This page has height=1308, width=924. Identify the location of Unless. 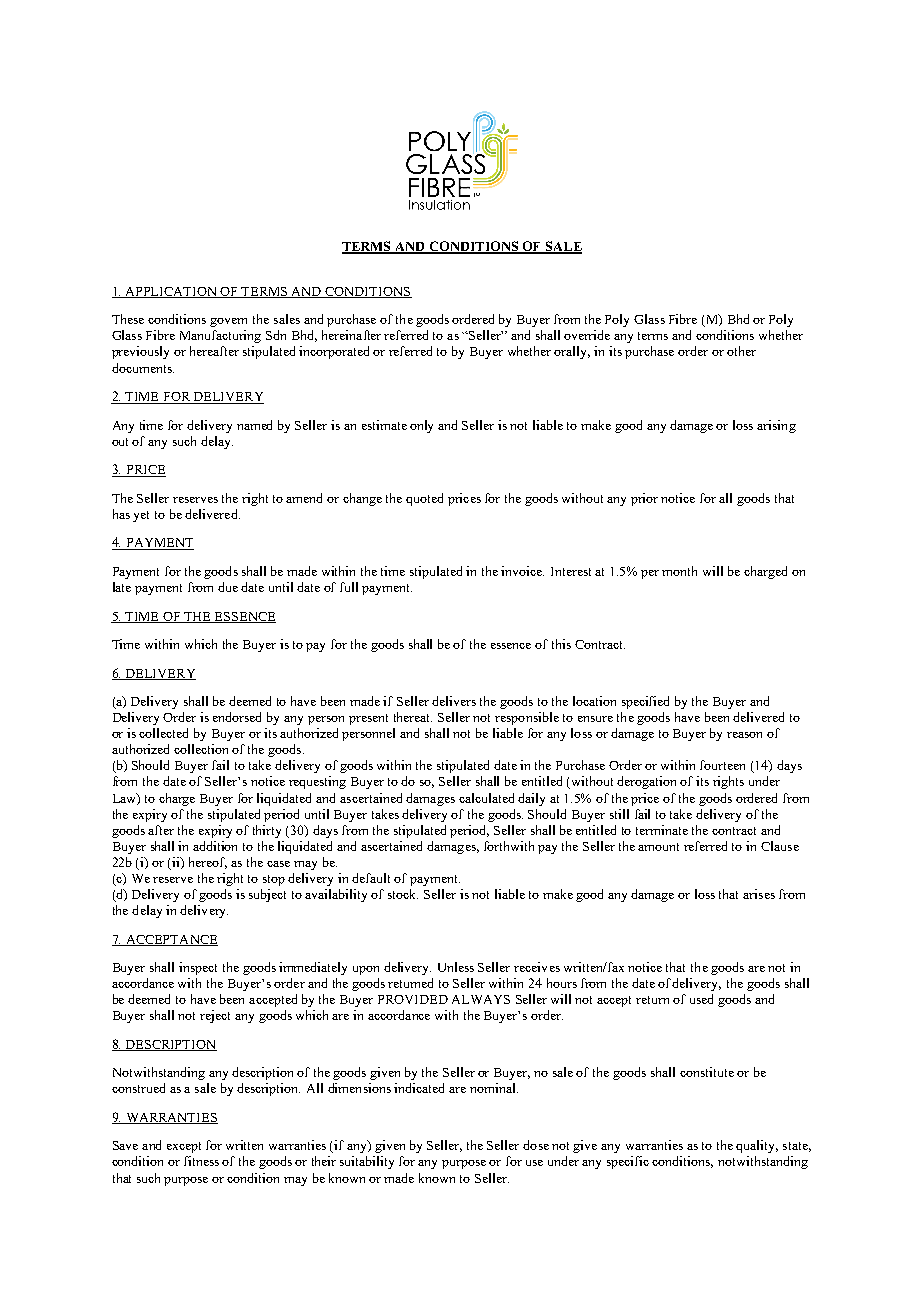
(456, 967).
